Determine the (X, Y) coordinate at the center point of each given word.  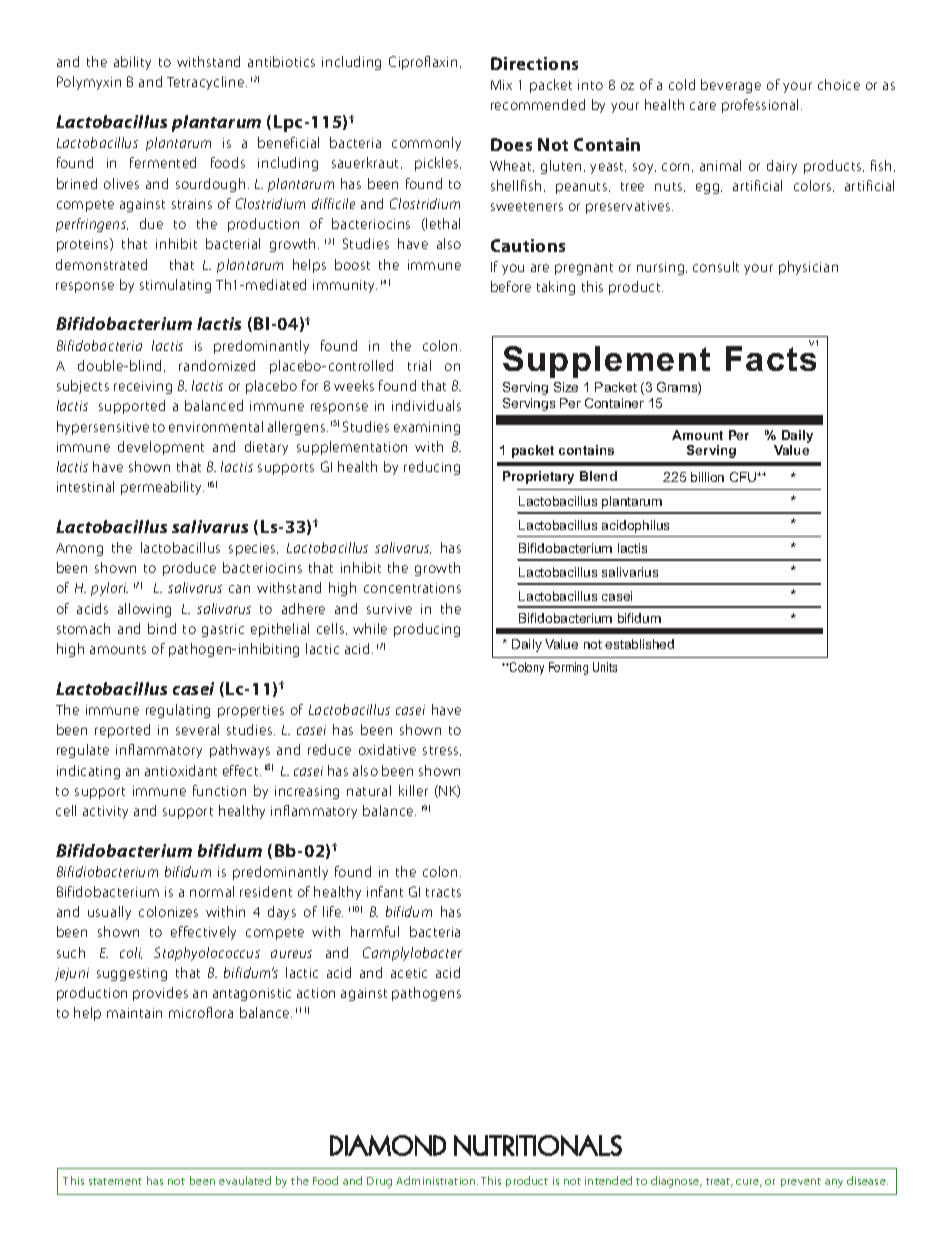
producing (427, 630)
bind (162, 628)
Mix (501, 85)
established (639, 644)
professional (760, 106)
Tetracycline (207, 83)
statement (115, 1181)
